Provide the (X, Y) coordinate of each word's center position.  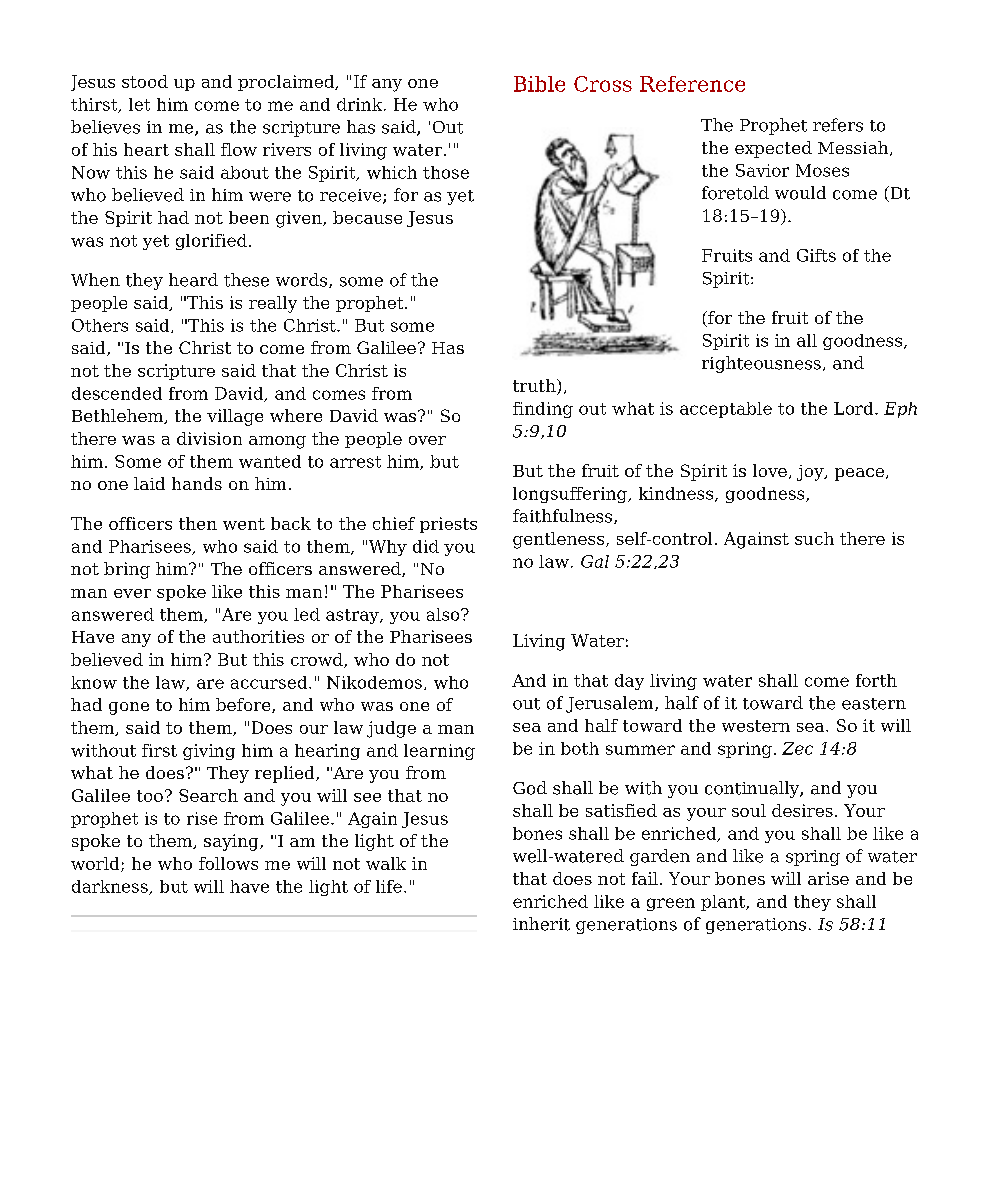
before (244, 705)
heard (193, 280)
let (139, 104)
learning (439, 752)
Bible (539, 84)
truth (535, 387)
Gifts (816, 255)
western (756, 726)
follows (228, 863)
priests (448, 525)
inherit (541, 924)
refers (838, 125)
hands (197, 483)
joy (811, 473)
